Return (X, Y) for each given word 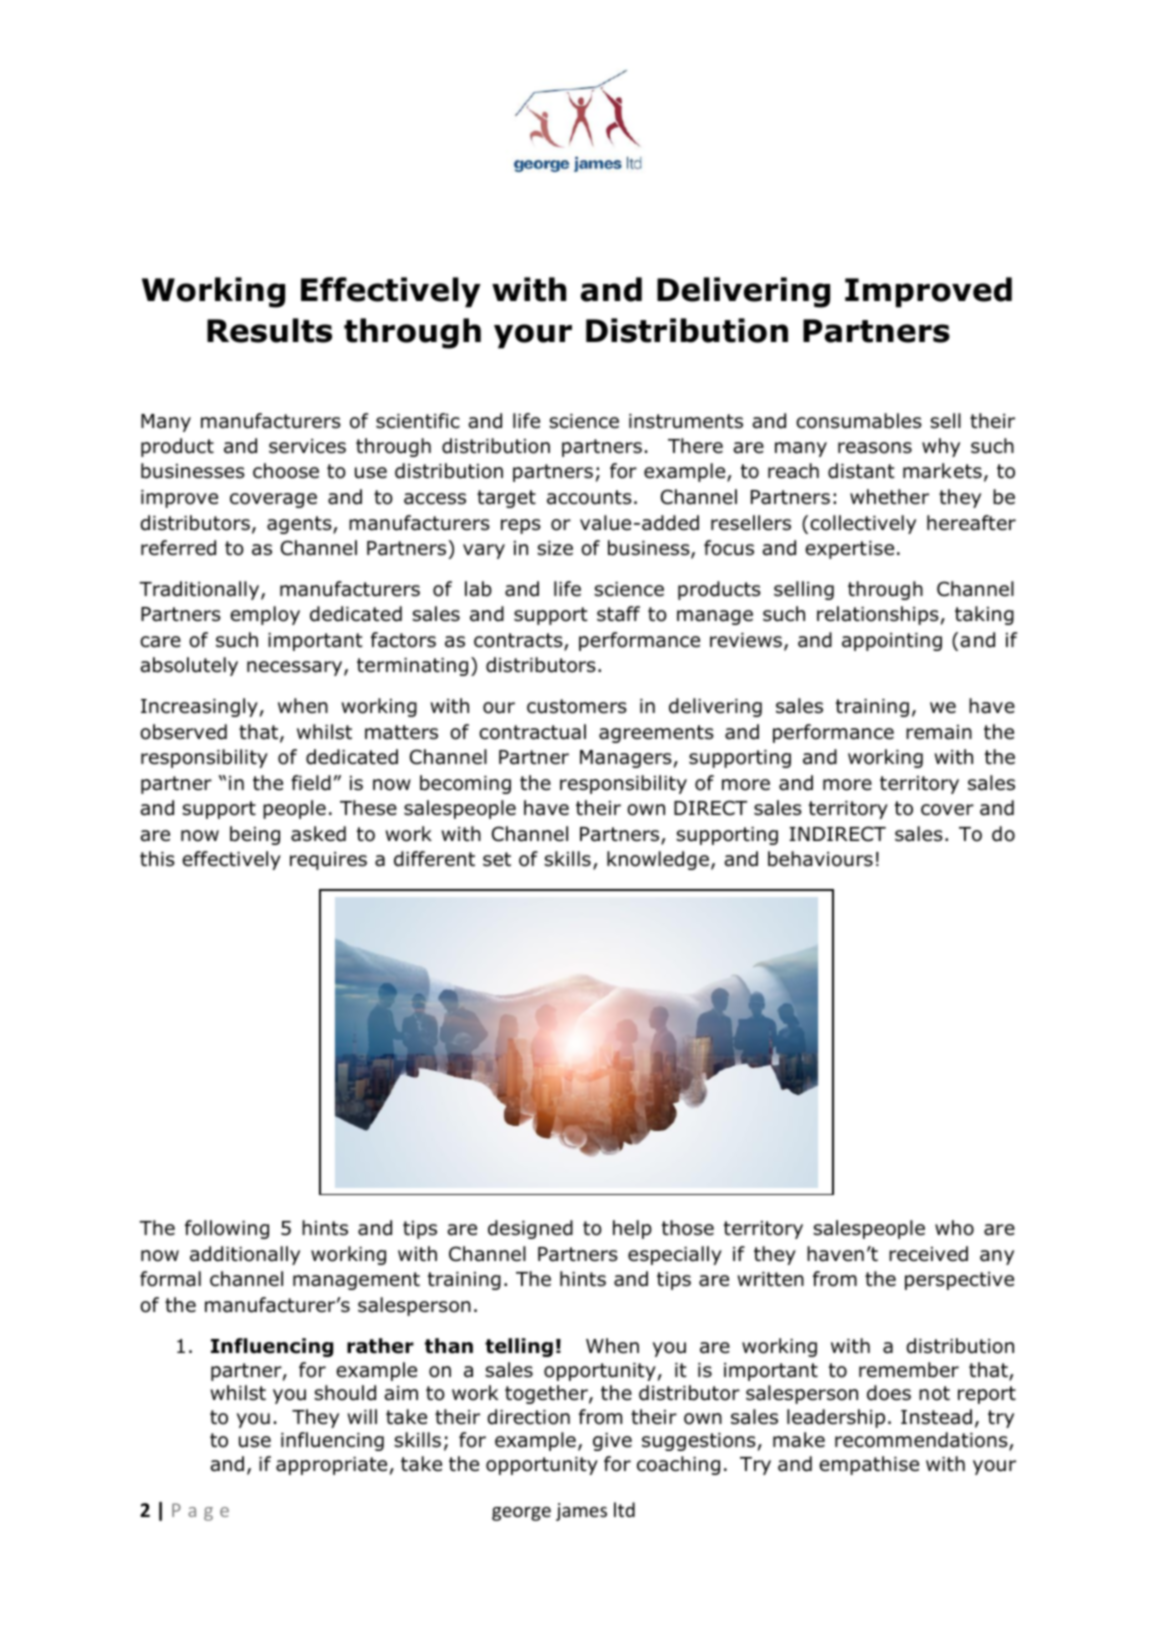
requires (328, 861)
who (954, 1228)
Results (269, 330)
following (227, 1229)
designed (530, 1229)
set (497, 859)
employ (265, 615)
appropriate (331, 1466)
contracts (519, 641)
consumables (859, 421)
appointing (892, 642)
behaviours (820, 859)
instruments (686, 421)
